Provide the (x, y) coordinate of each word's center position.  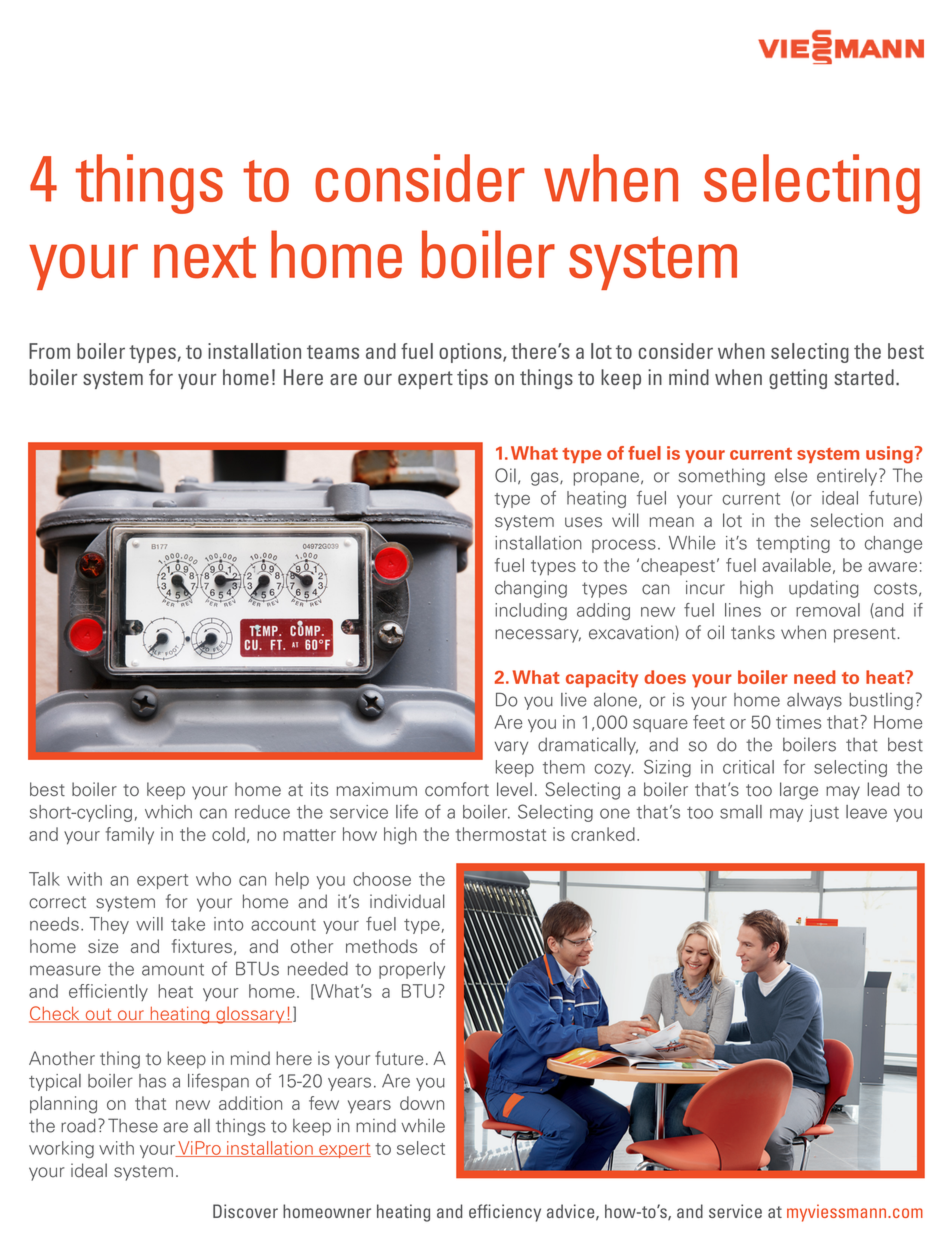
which (168, 812)
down (422, 1103)
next (205, 257)
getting (798, 379)
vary (511, 748)
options (471, 353)
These (133, 1125)
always (814, 701)
